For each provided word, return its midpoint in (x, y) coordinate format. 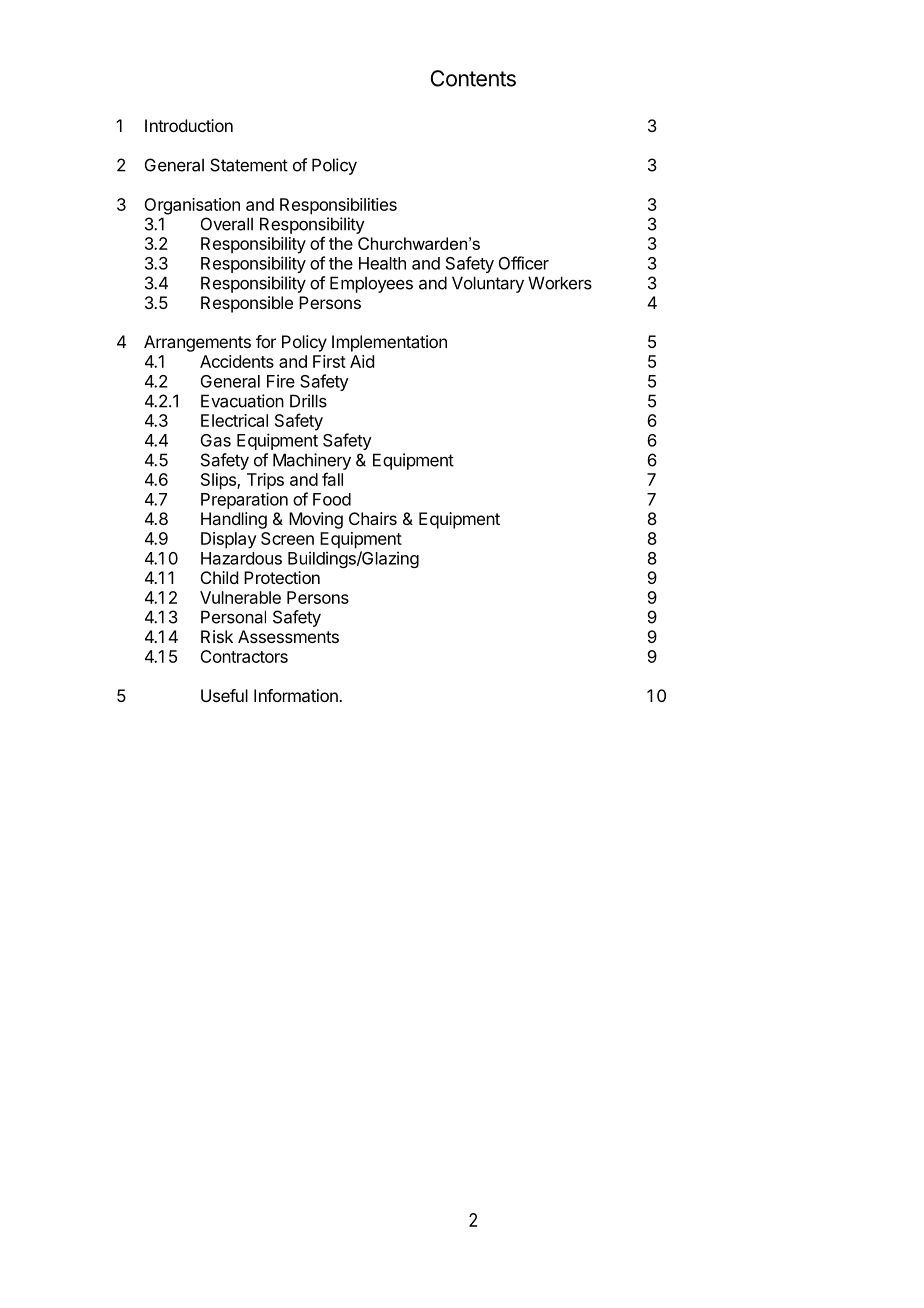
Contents (473, 78)
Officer (524, 263)
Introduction (189, 125)
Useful (224, 695)
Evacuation (242, 401)
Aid (362, 361)
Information (297, 695)
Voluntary (488, 284)
